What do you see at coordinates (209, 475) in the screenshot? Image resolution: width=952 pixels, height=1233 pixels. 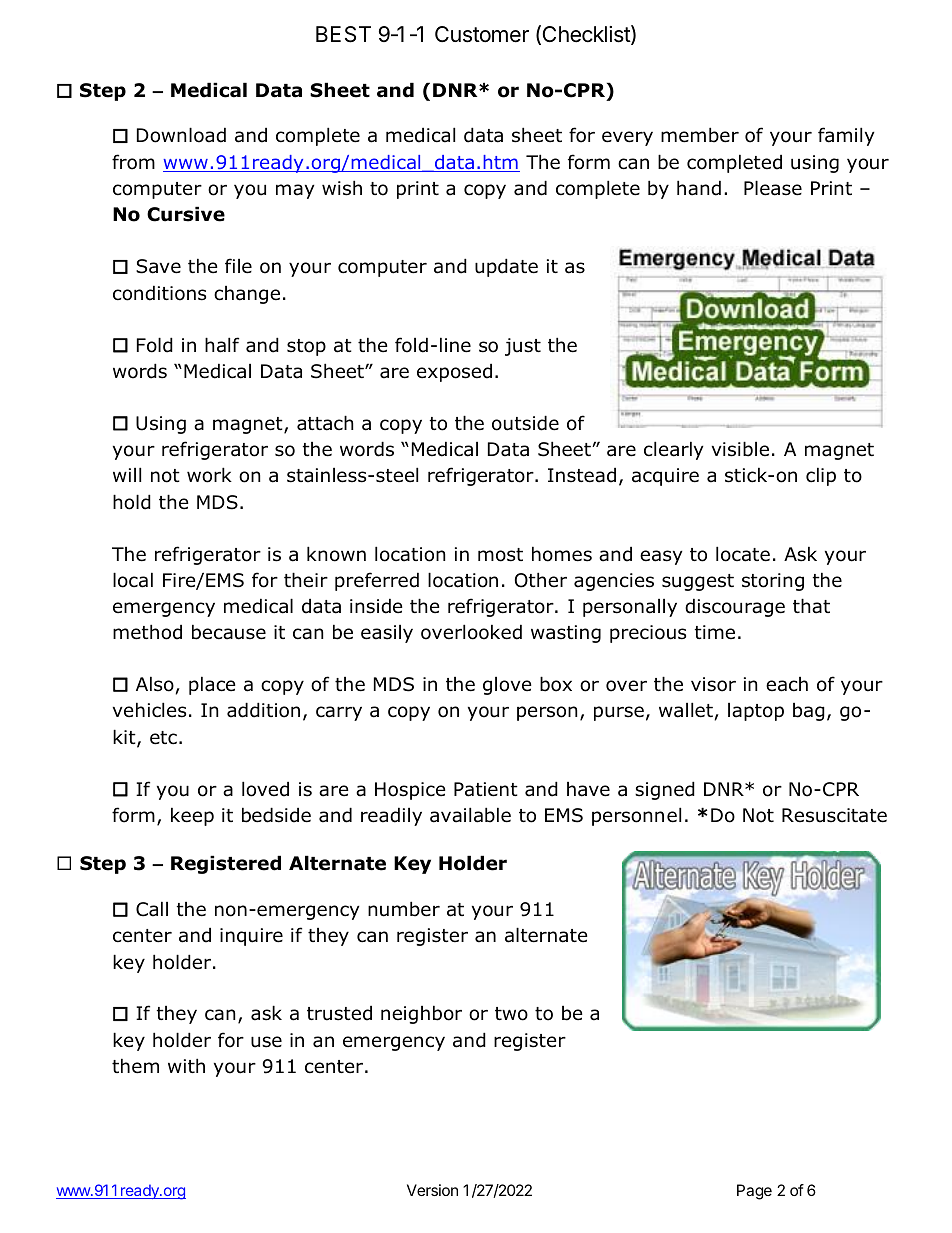 I see `work` at bounding box center [209, 475].
